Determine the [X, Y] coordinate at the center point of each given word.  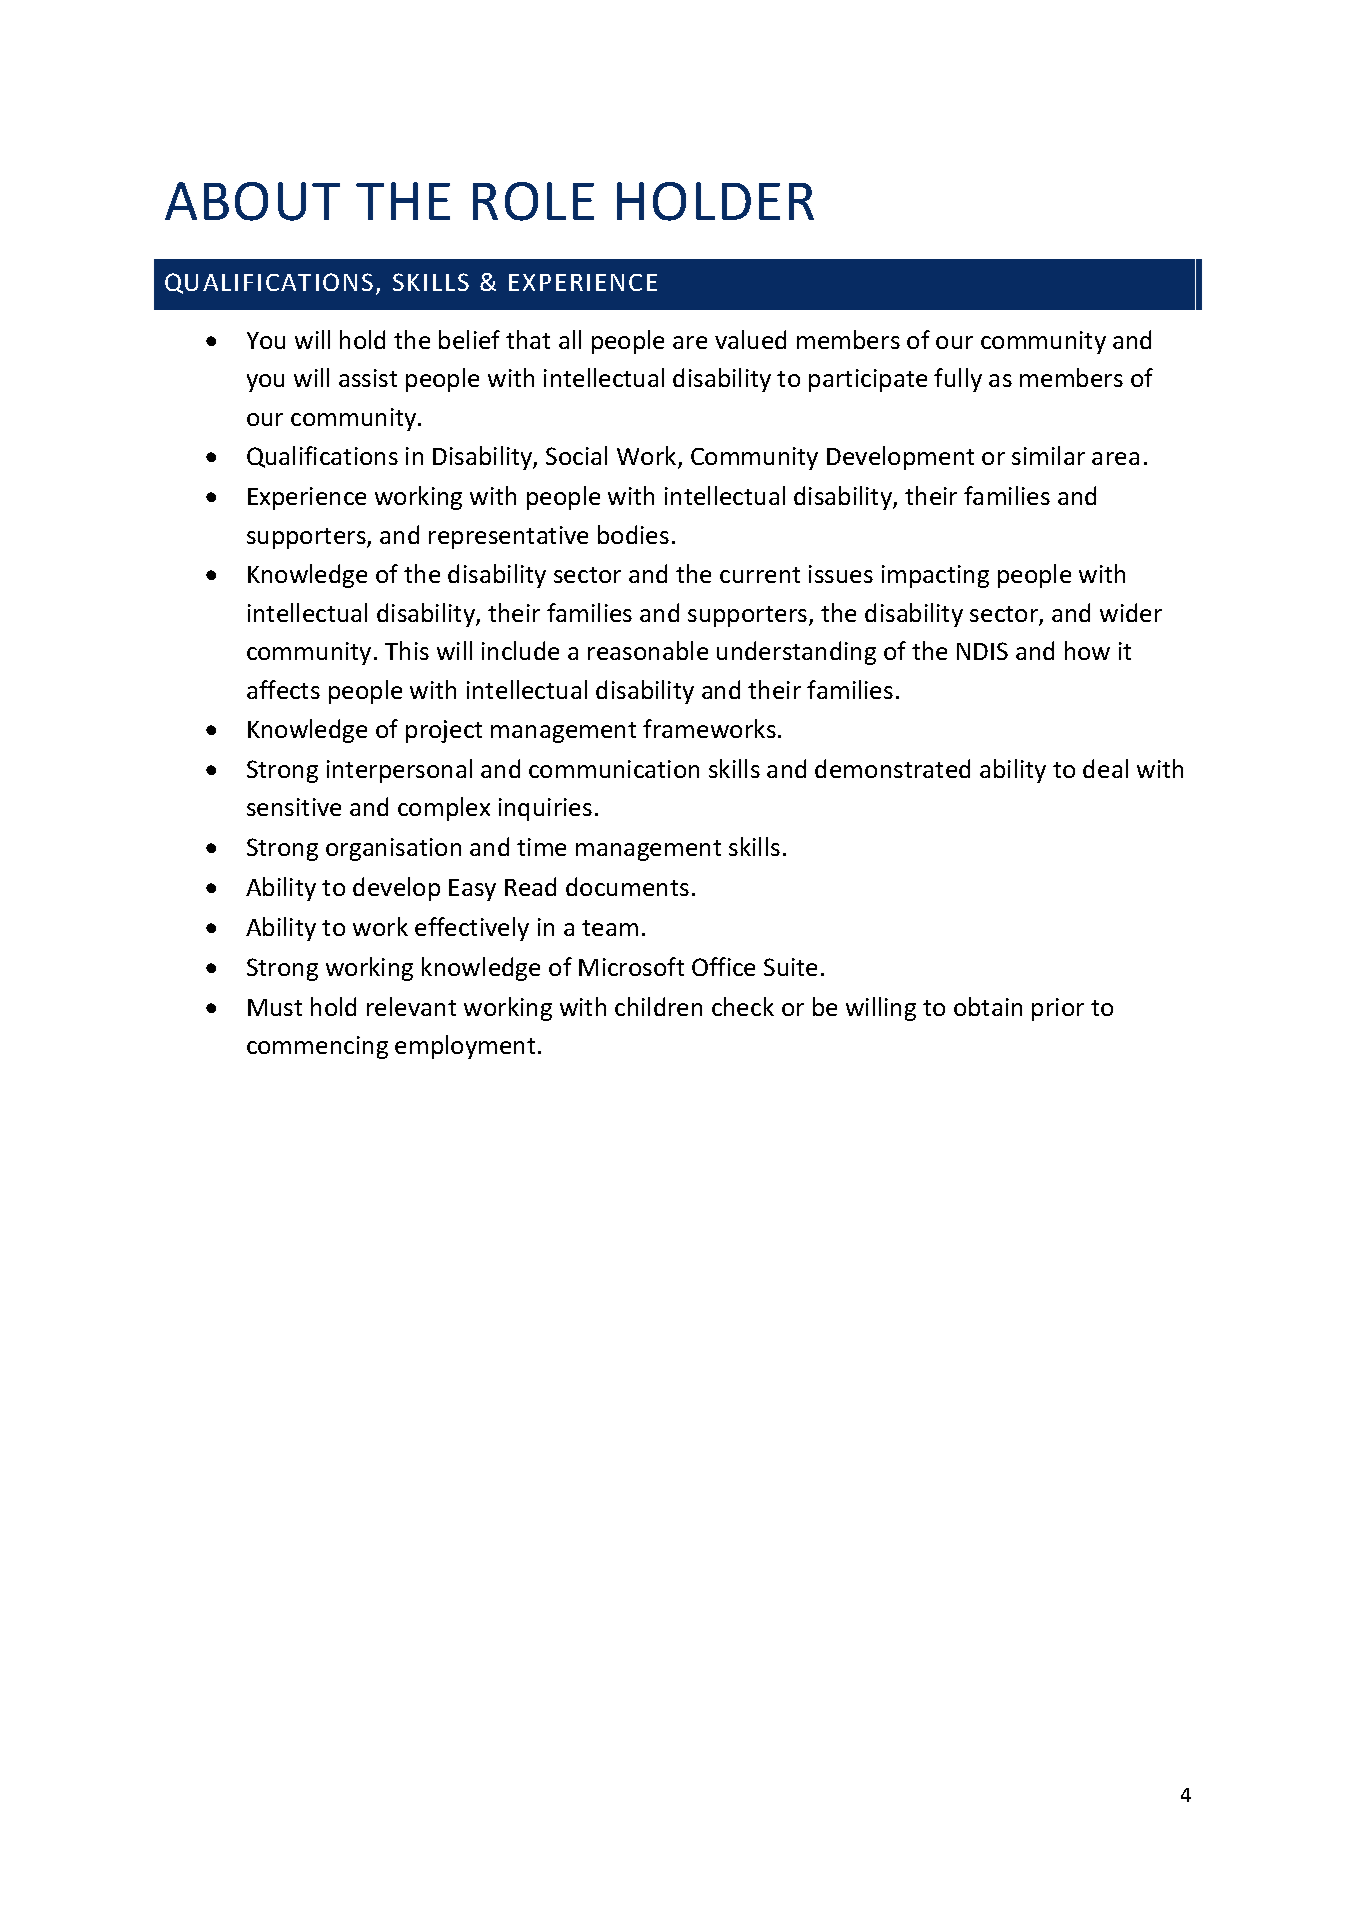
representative [508, 537]
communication [614, 769]
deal [1105, 768]
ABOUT [252, 201]
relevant [411, 1006]
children [658, 1006]
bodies [633, 534]
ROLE [533, 201]
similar [1048, 455]
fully [958, 380]
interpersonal [399, 771]
